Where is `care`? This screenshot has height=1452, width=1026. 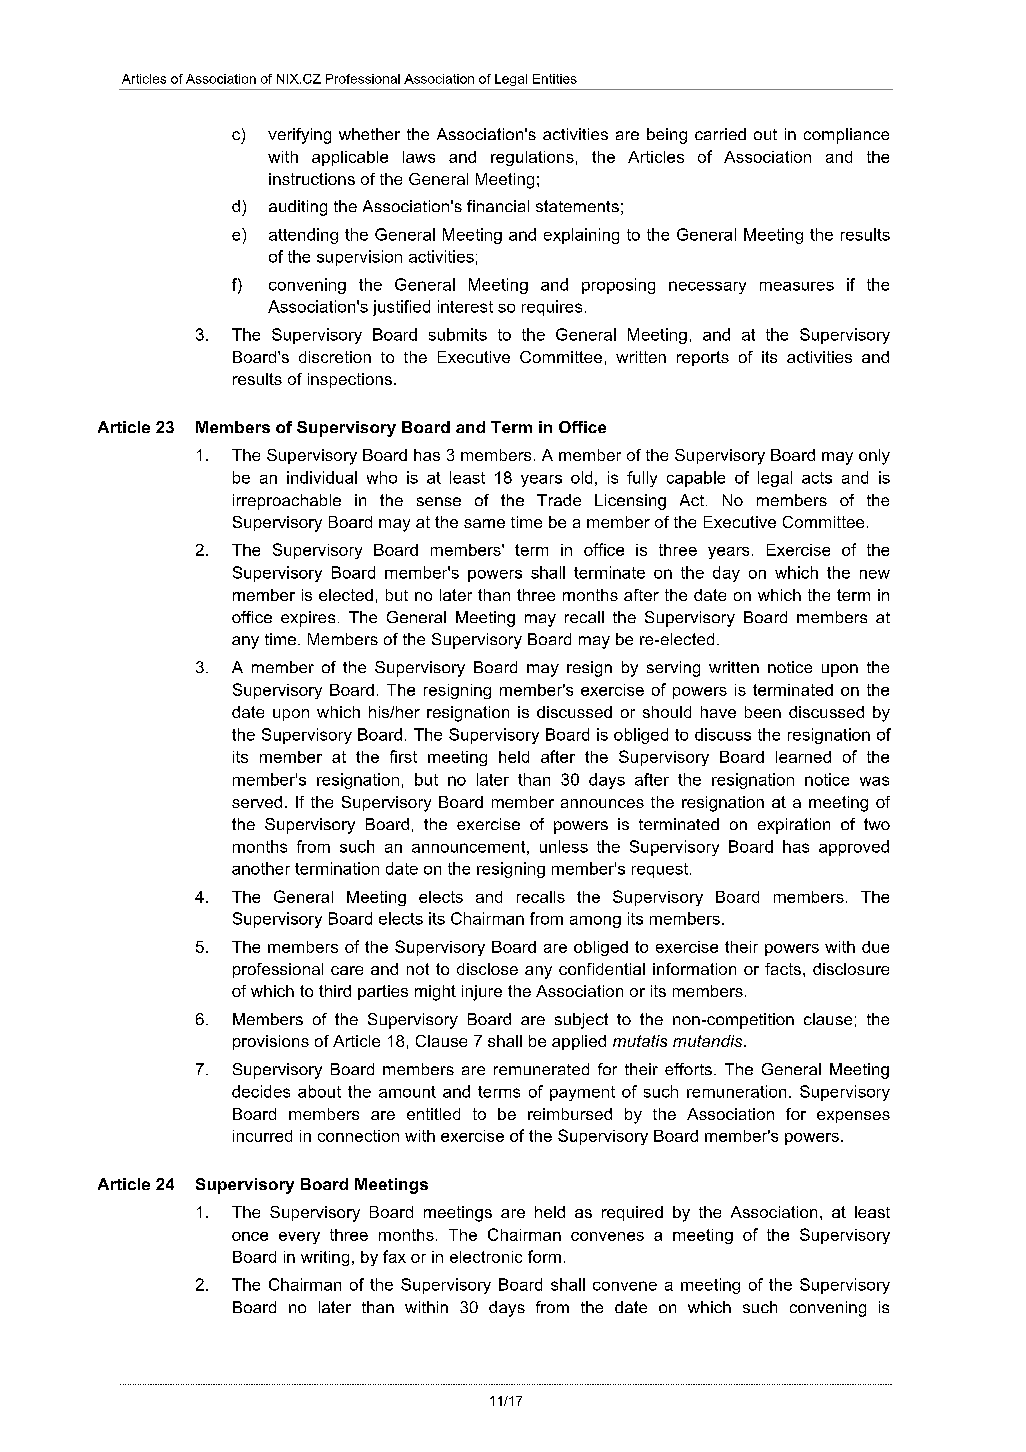
care is located at coordinates (347, 970).
